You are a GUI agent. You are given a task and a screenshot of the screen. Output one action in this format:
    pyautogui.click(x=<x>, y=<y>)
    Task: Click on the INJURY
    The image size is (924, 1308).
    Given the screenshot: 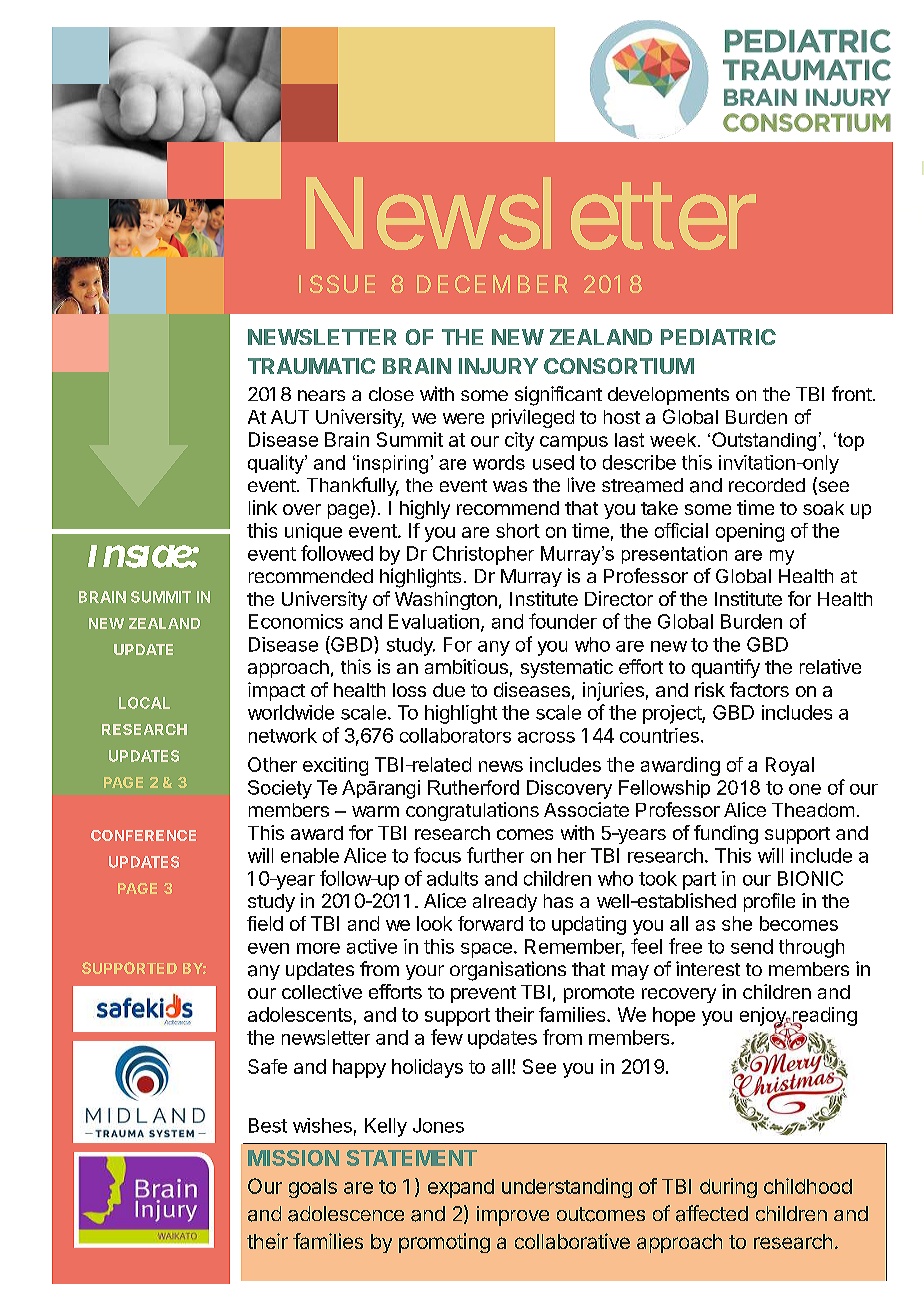 What is the action you would take?
    pyautogui.click(x=498, y=366)
